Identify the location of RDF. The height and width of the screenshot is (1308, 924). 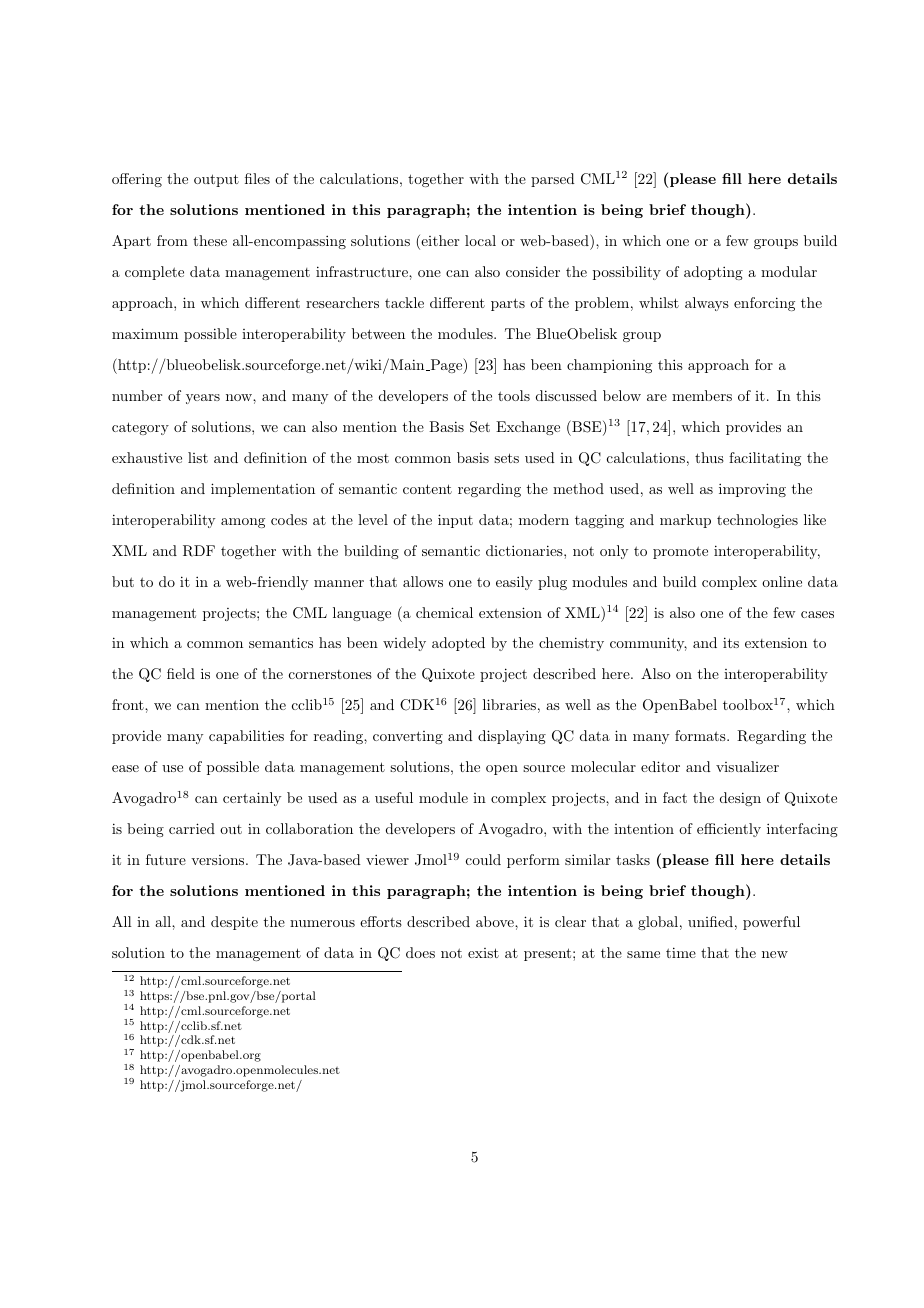
(199, 551).
